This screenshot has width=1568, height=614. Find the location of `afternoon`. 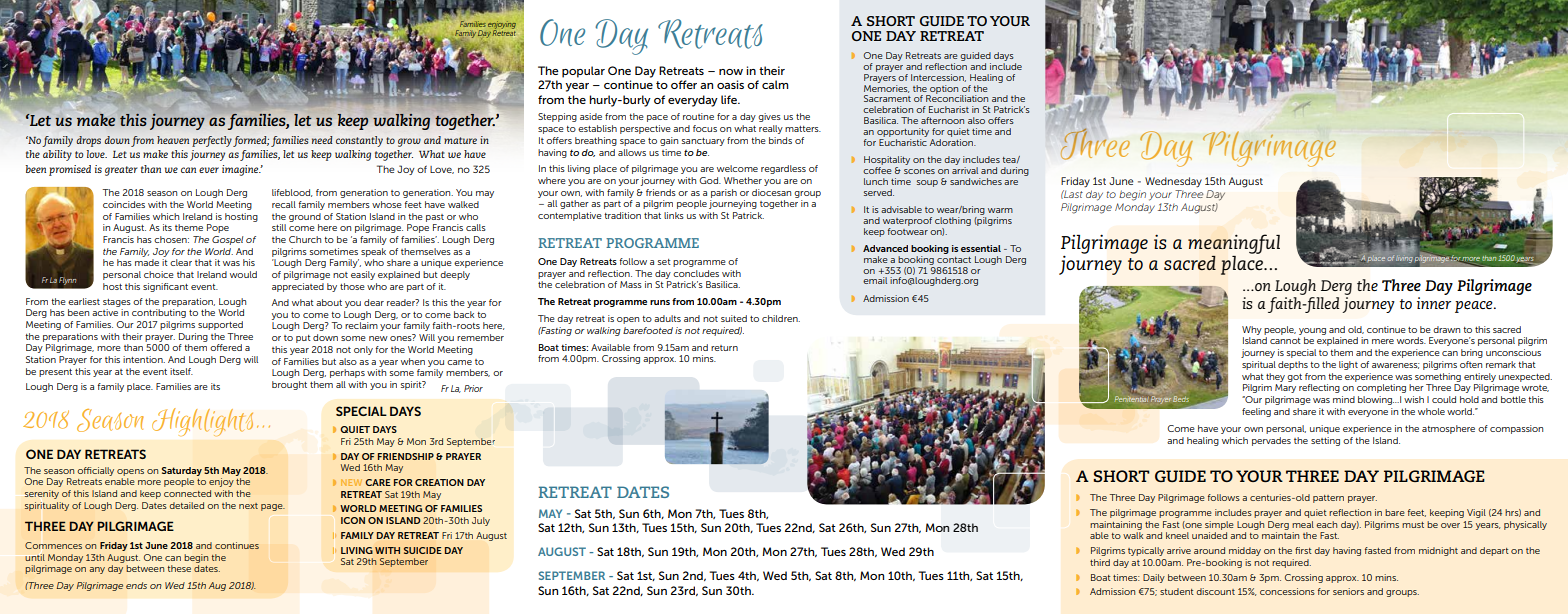

afternoon is located at coordinates (942, 120).
